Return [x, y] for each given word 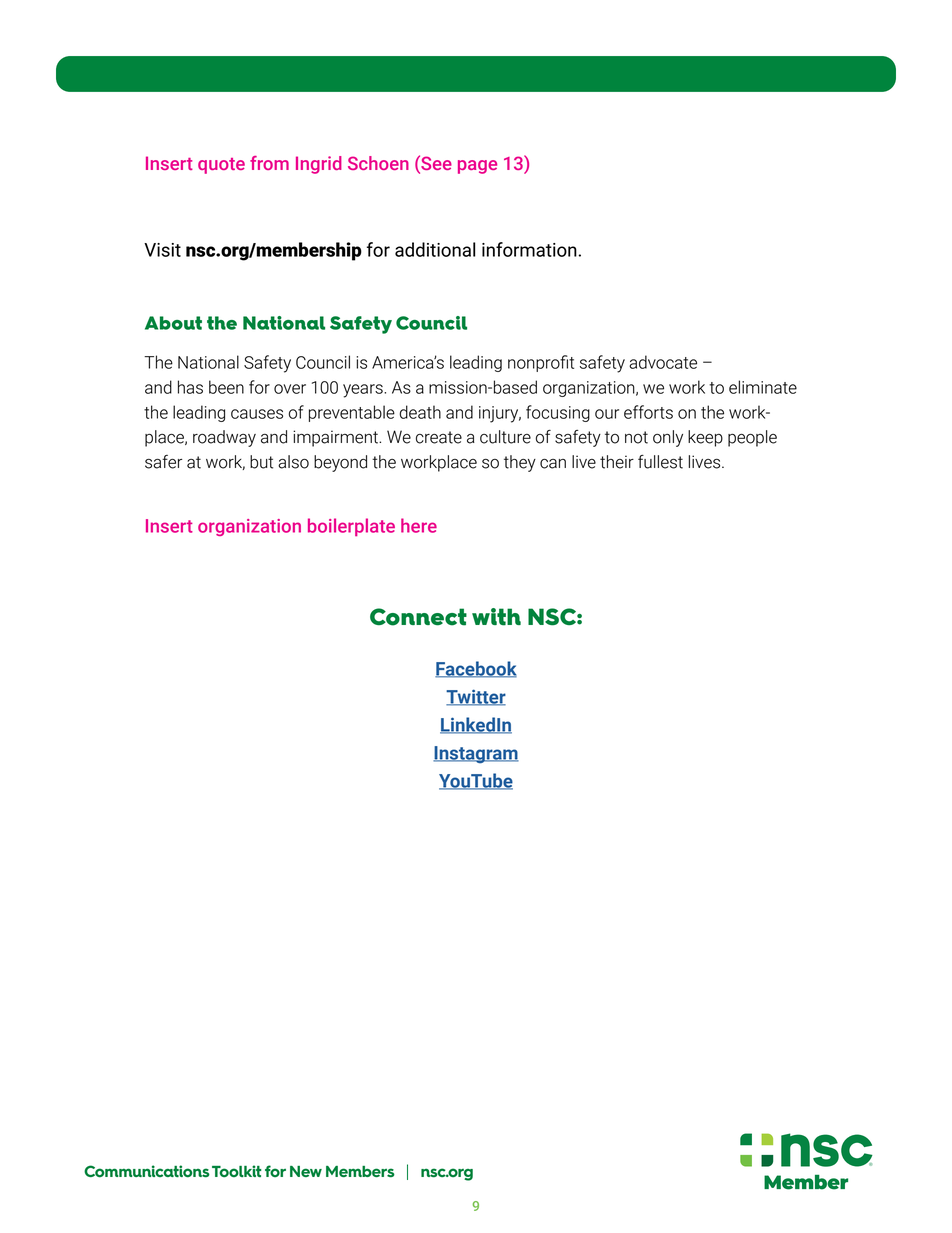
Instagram [476, 755]
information [530, 249]
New [306, 1171]
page [477, 167]
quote [221, 166]
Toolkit [236, 1171]
